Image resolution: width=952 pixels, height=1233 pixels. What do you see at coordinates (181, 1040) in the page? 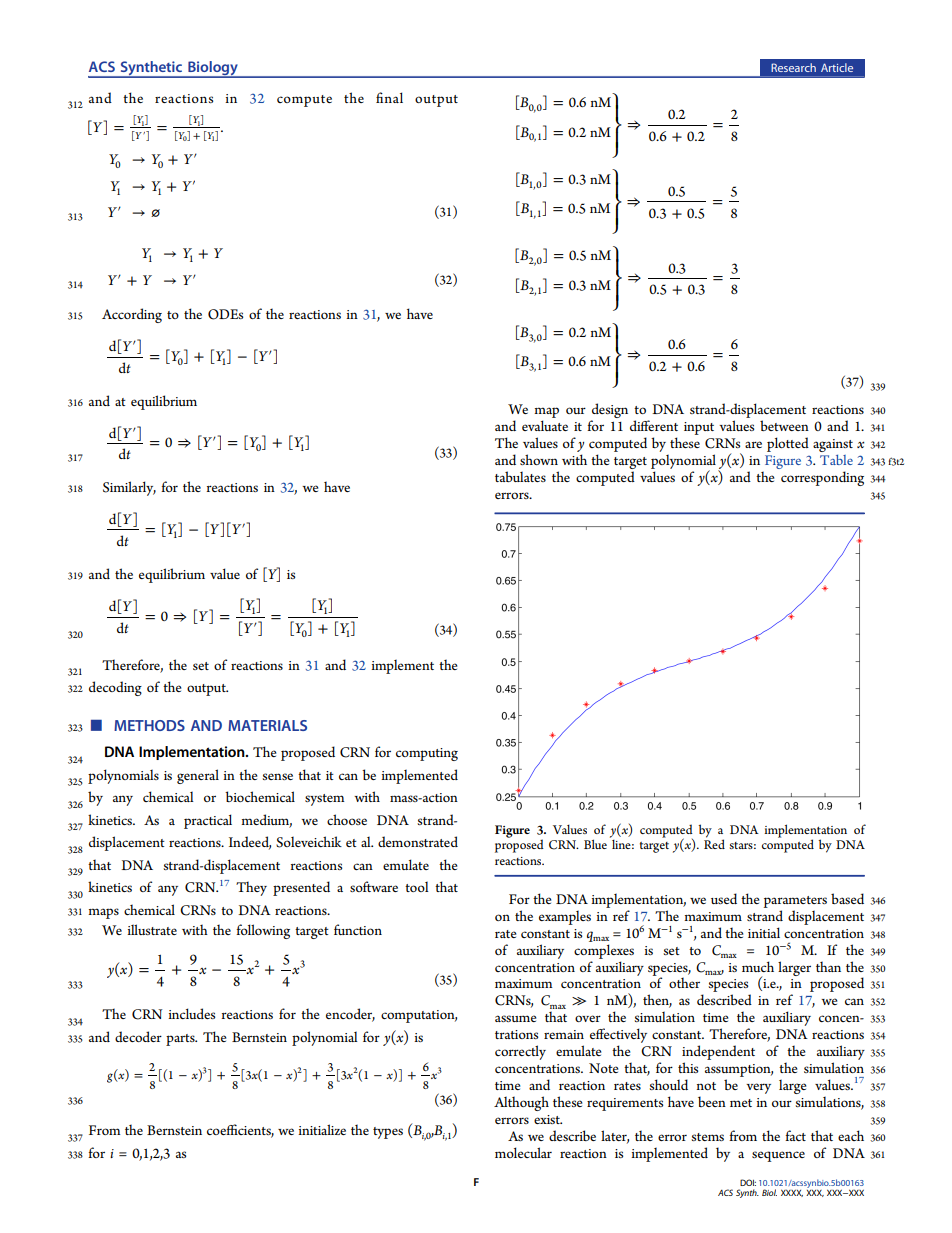
I see `parts` at bounding box center [181, 1040].
